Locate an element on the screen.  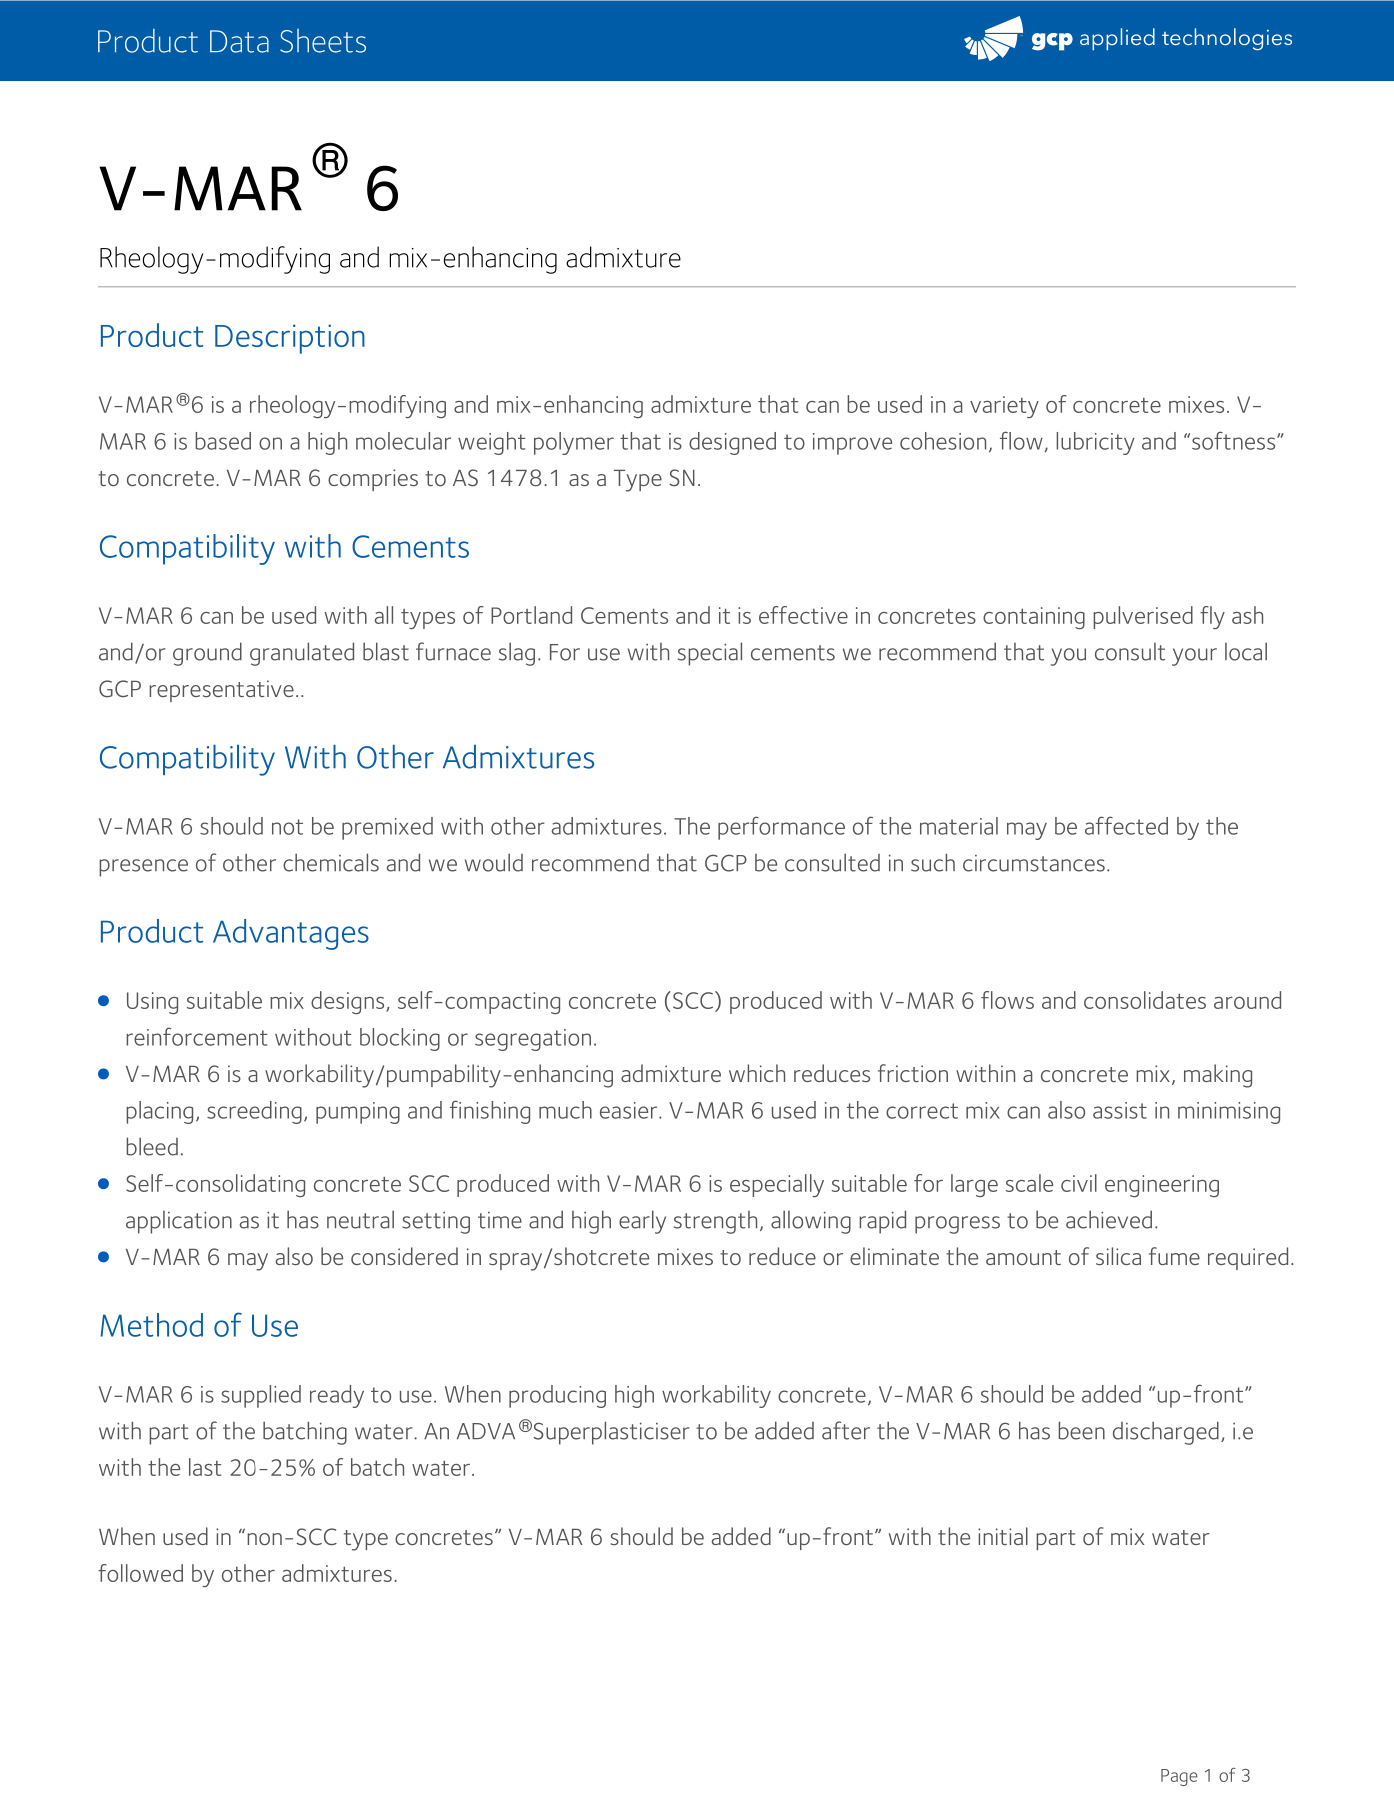
circumstances is located at coordinates (1034, 863).
